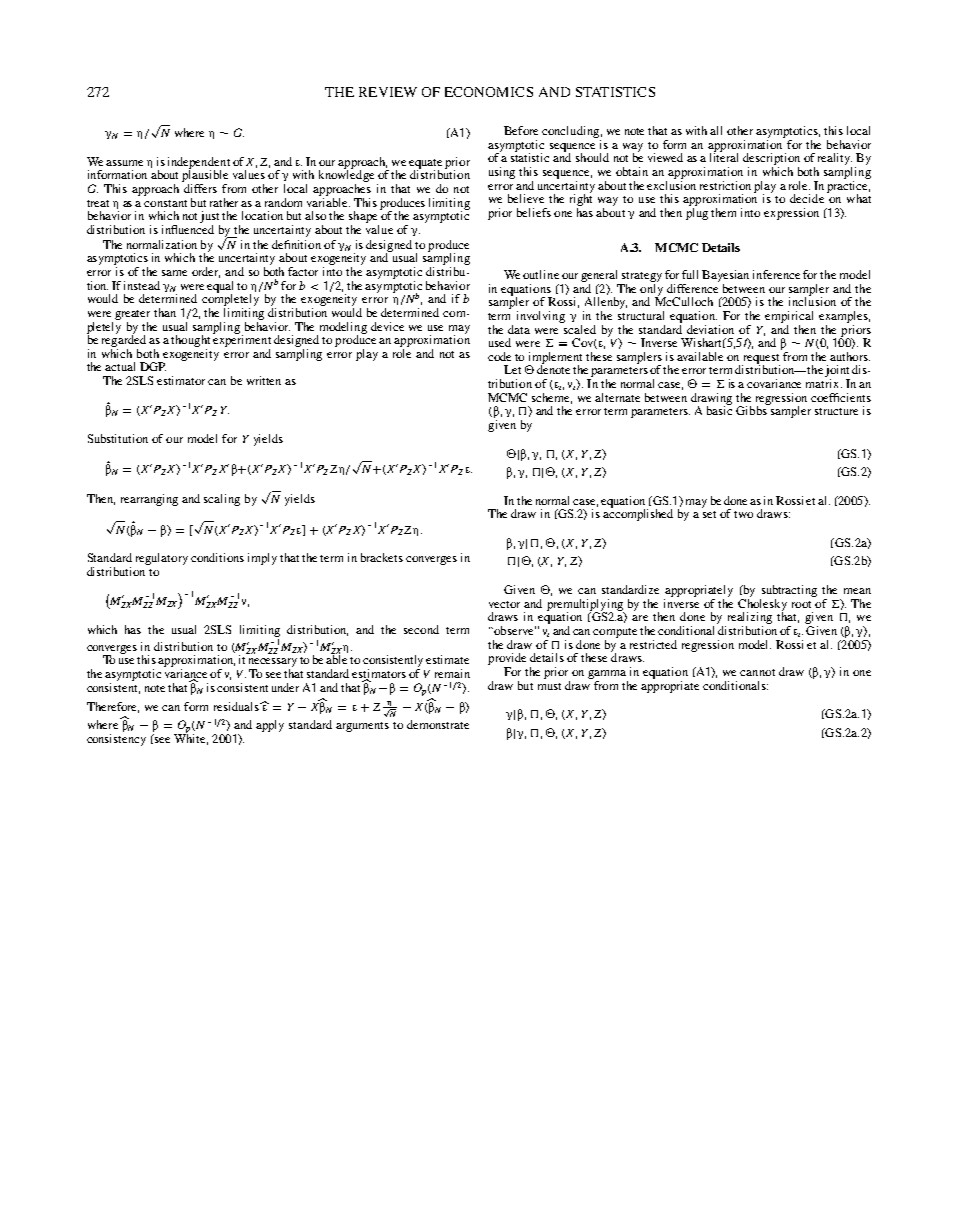  I want to click on empirical, so click(789, 317).
